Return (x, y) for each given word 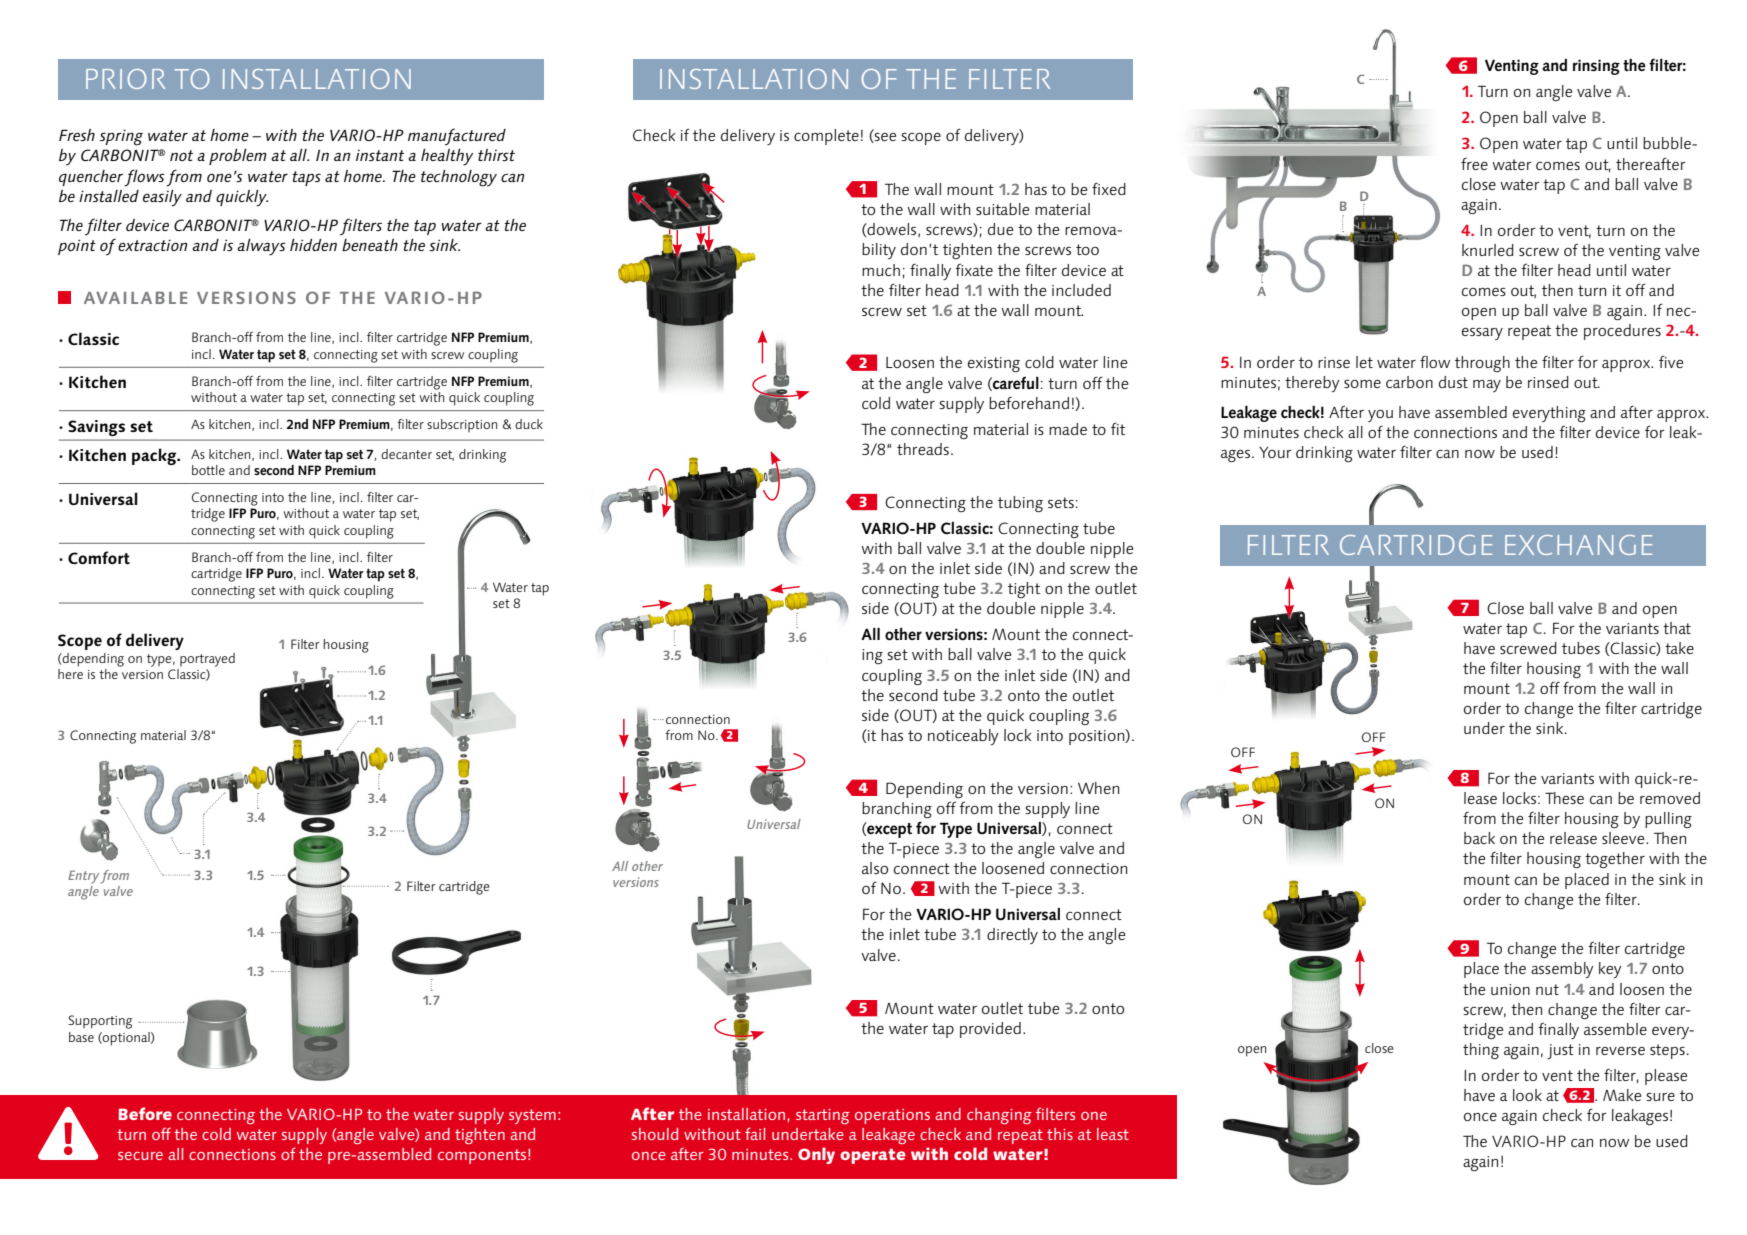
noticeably (963, 737)
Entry (85, 877)
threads (923, 449)
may (1487, 386)
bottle (208, 470)
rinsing (1596, 67)
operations (892, 1116)
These (1564, 798)
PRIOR (125, 79)
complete (826, 137)
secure (140, 1156)
